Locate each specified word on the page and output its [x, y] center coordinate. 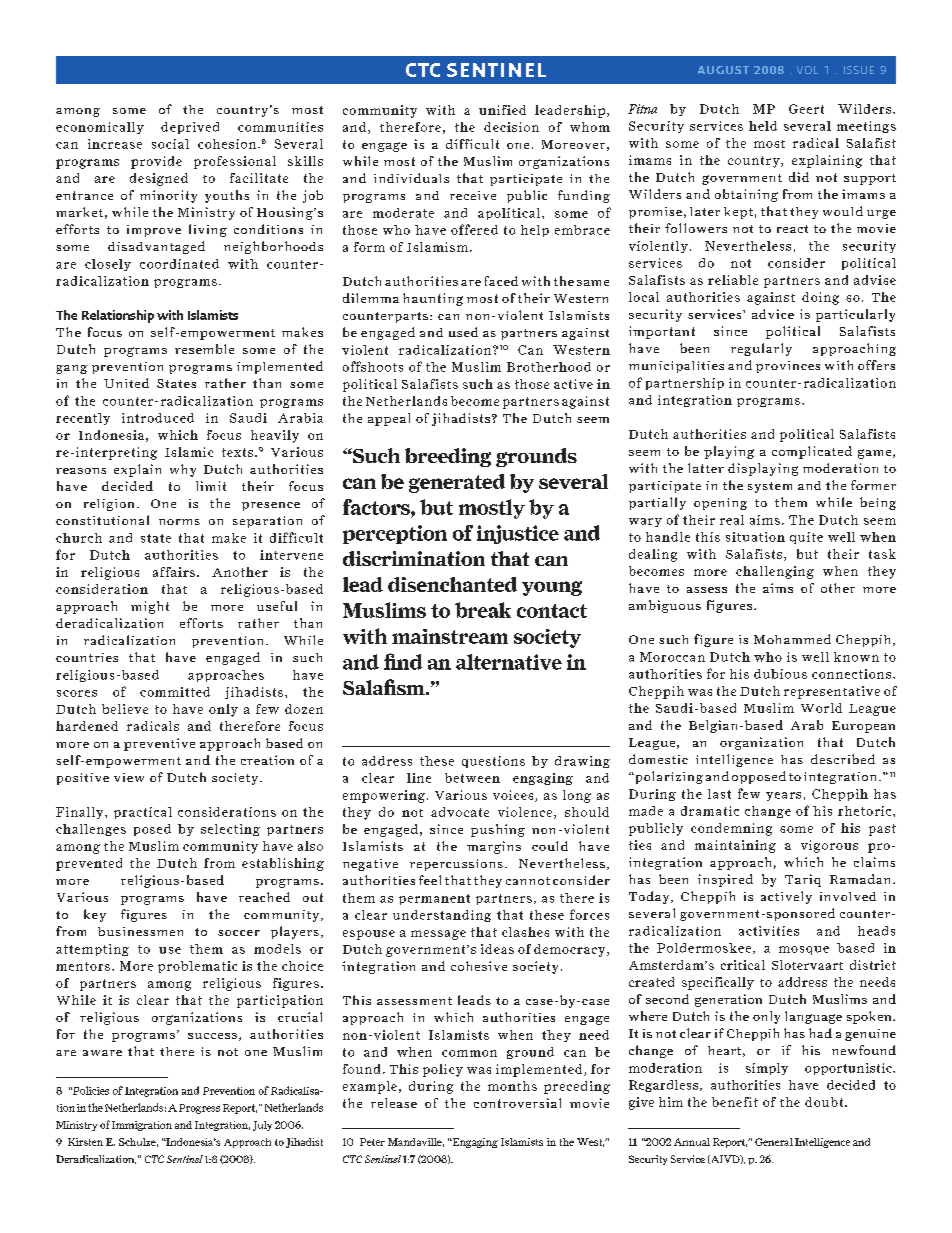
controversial [517, 1103]
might [150, 607]
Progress [199, 1109]
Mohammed [792, 639]
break [483, 610]
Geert [806, 109]
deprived [190, 128]
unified [502, 110]
